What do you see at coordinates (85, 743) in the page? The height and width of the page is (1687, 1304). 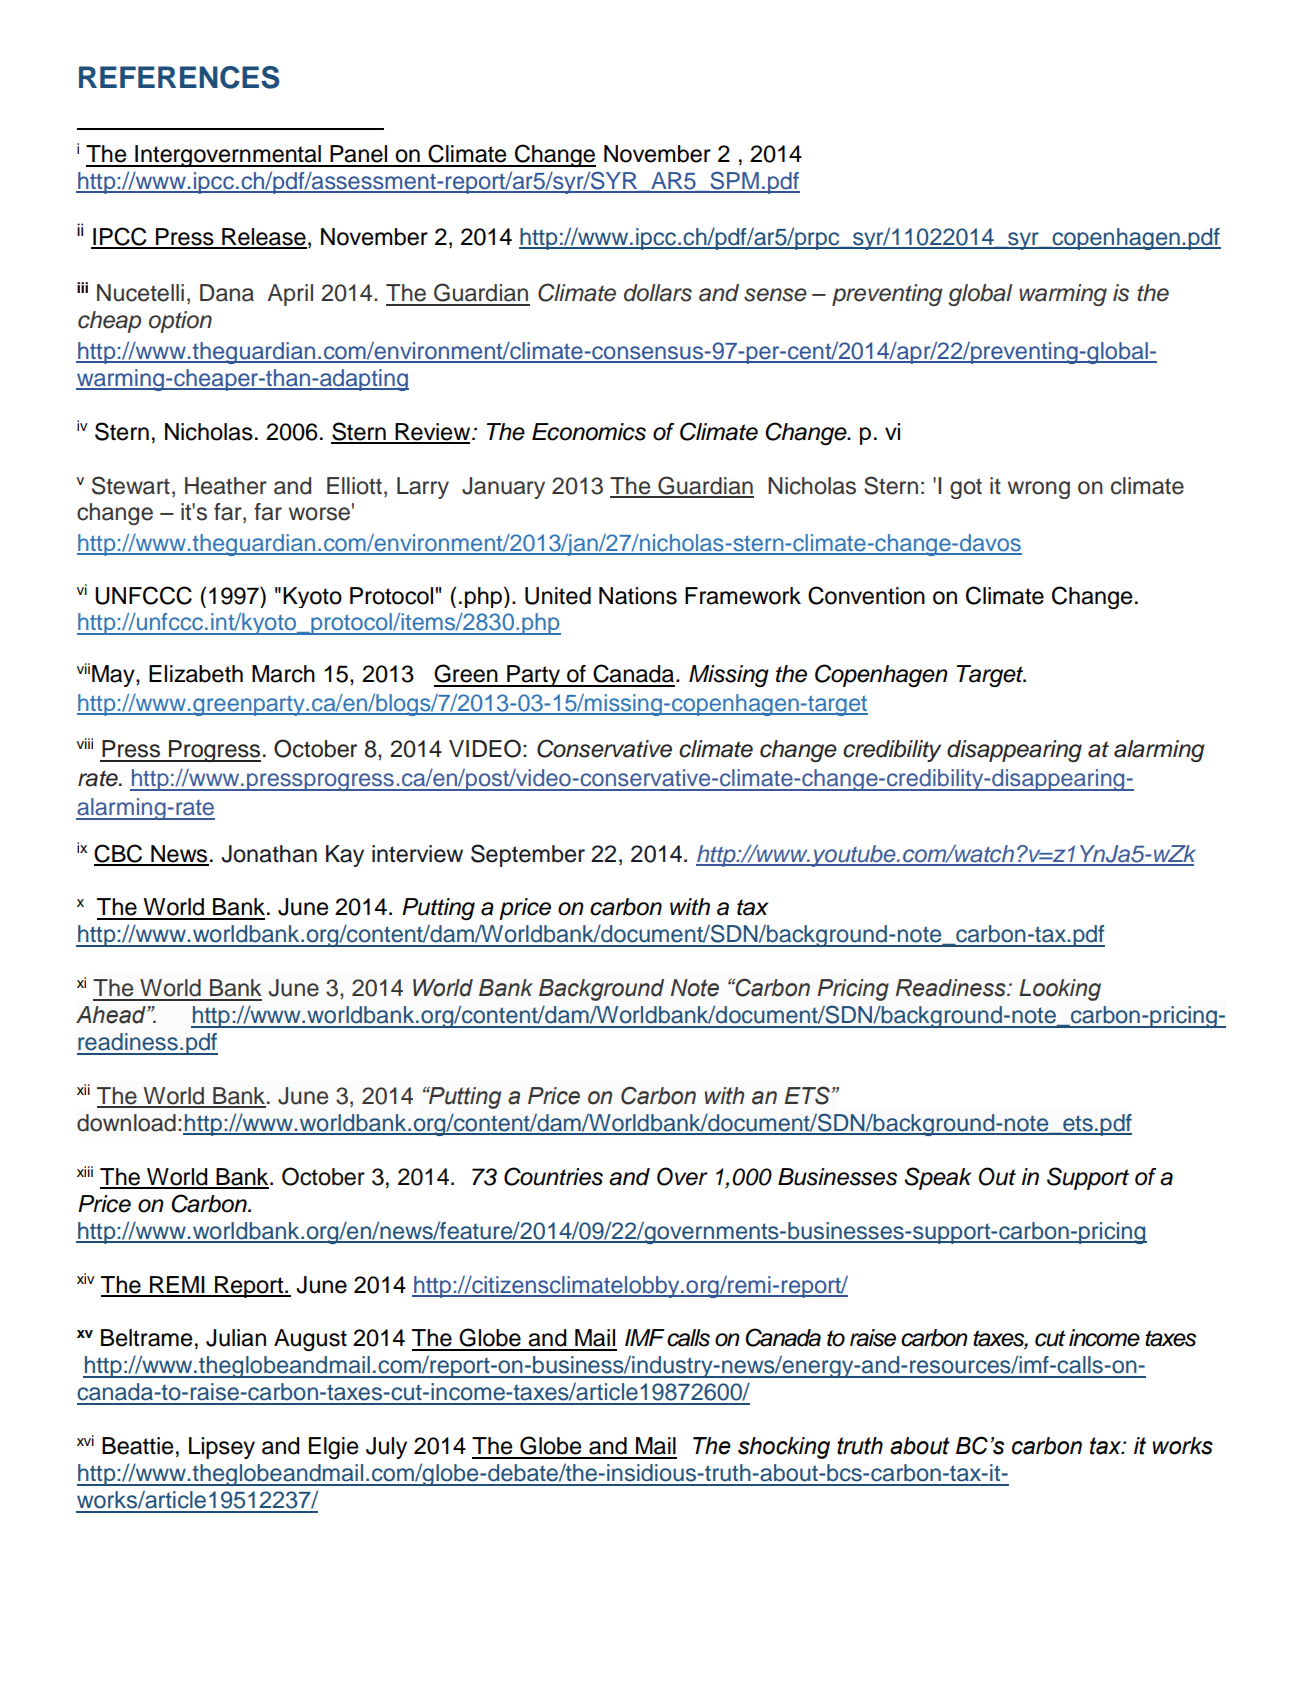 I see `viii` at bounding box center [85, 743].
